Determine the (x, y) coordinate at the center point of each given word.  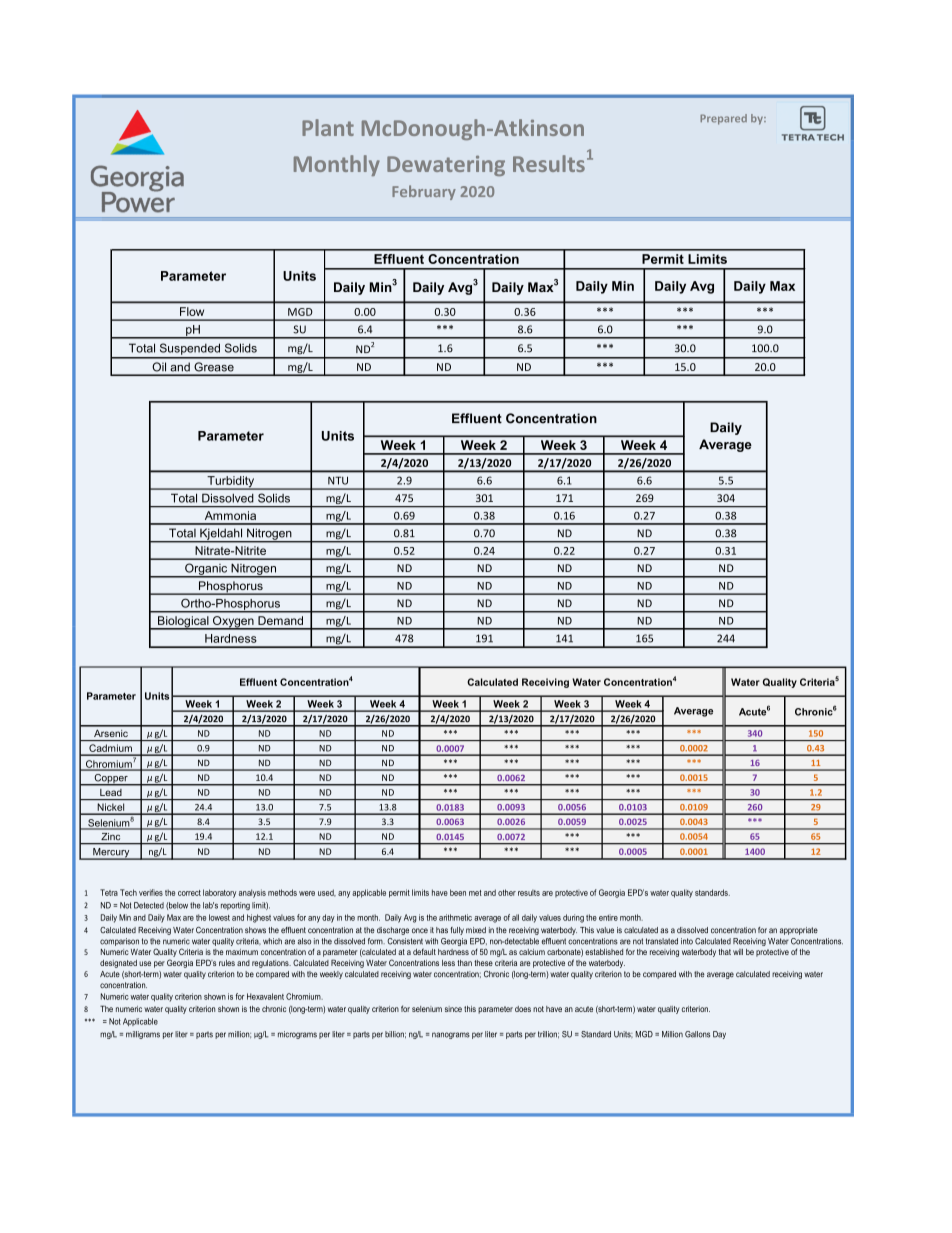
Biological (183, 623)
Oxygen (233, 623)
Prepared (723, 119)
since (453, 1009)
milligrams (143, 1035)
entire (608, 917)
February (424, 192)
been (458, 892)
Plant (328, 127)
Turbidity (231, 483)
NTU (338, 481)
